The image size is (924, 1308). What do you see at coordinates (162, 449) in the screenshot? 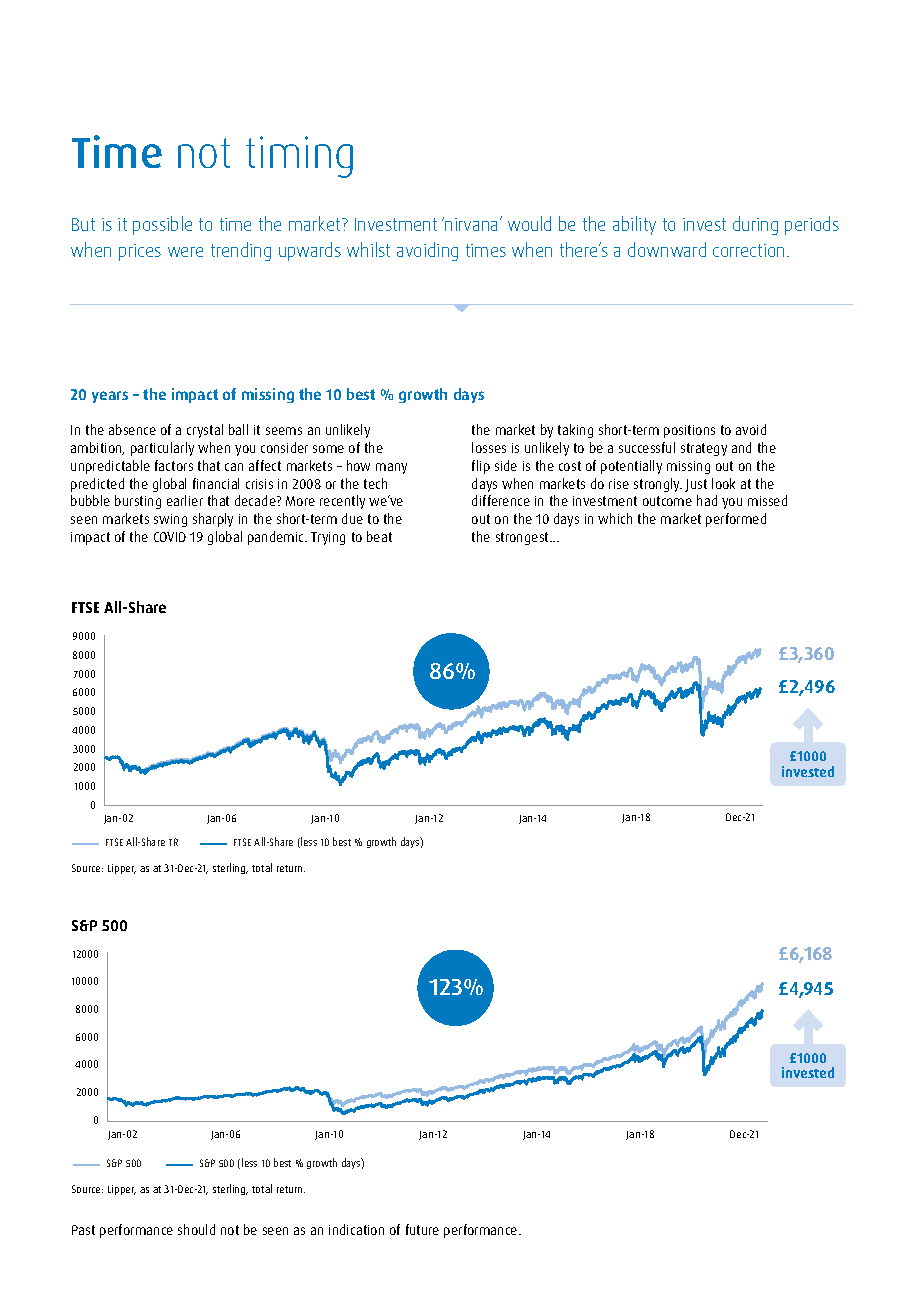
I see `particularly` at bounding box center [162, 449].
